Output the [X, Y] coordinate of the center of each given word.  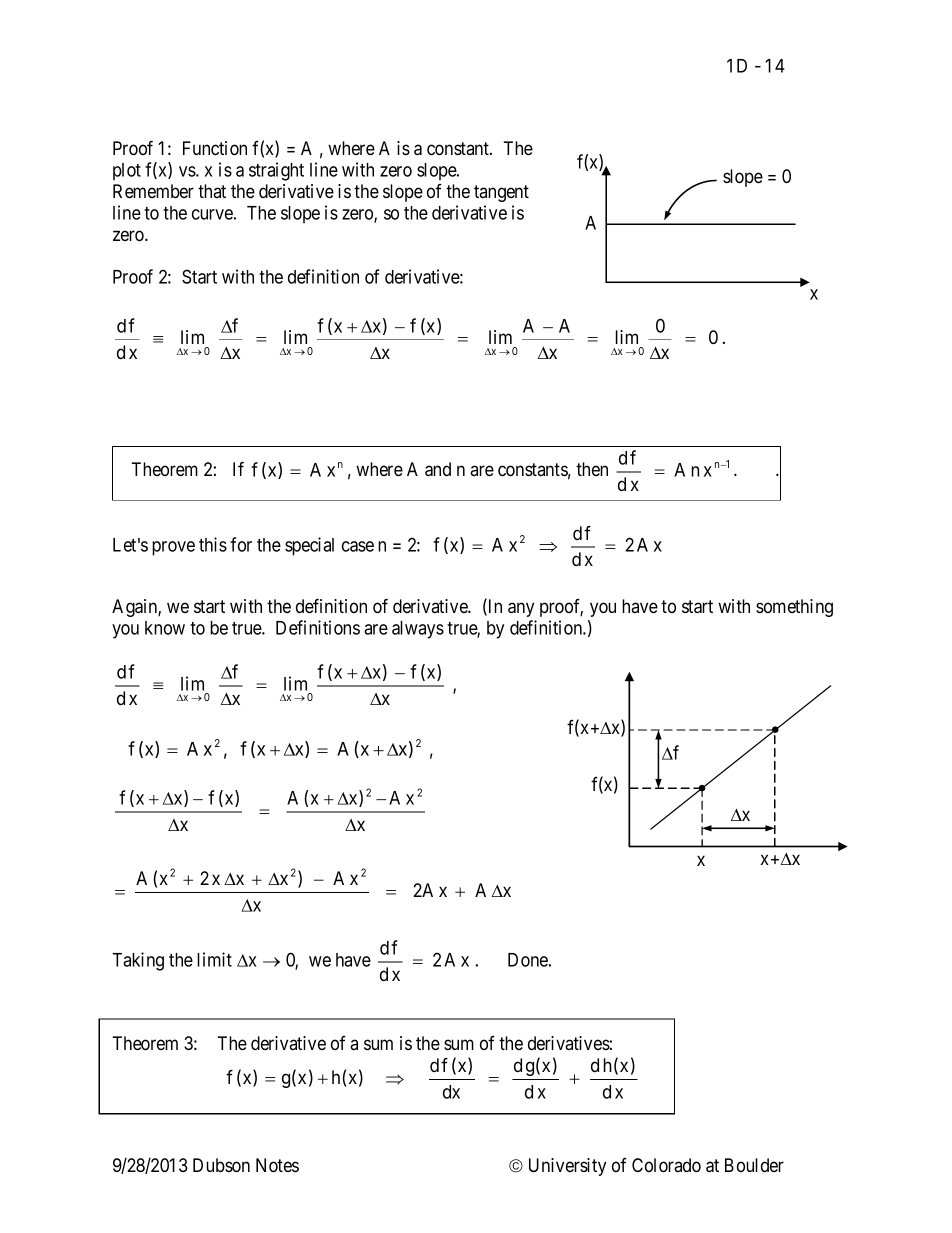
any [521, 609]
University [567, 1167]
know [165, 628]
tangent [501, 193]
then [592, 469]
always [418, 630]
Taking [138, 961]
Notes [277, 1165]
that [212, 191]
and [438, 469]
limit [214, 959]
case [358, 546]
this [213, 544]
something [794, 608]
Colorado [666, 1165]
